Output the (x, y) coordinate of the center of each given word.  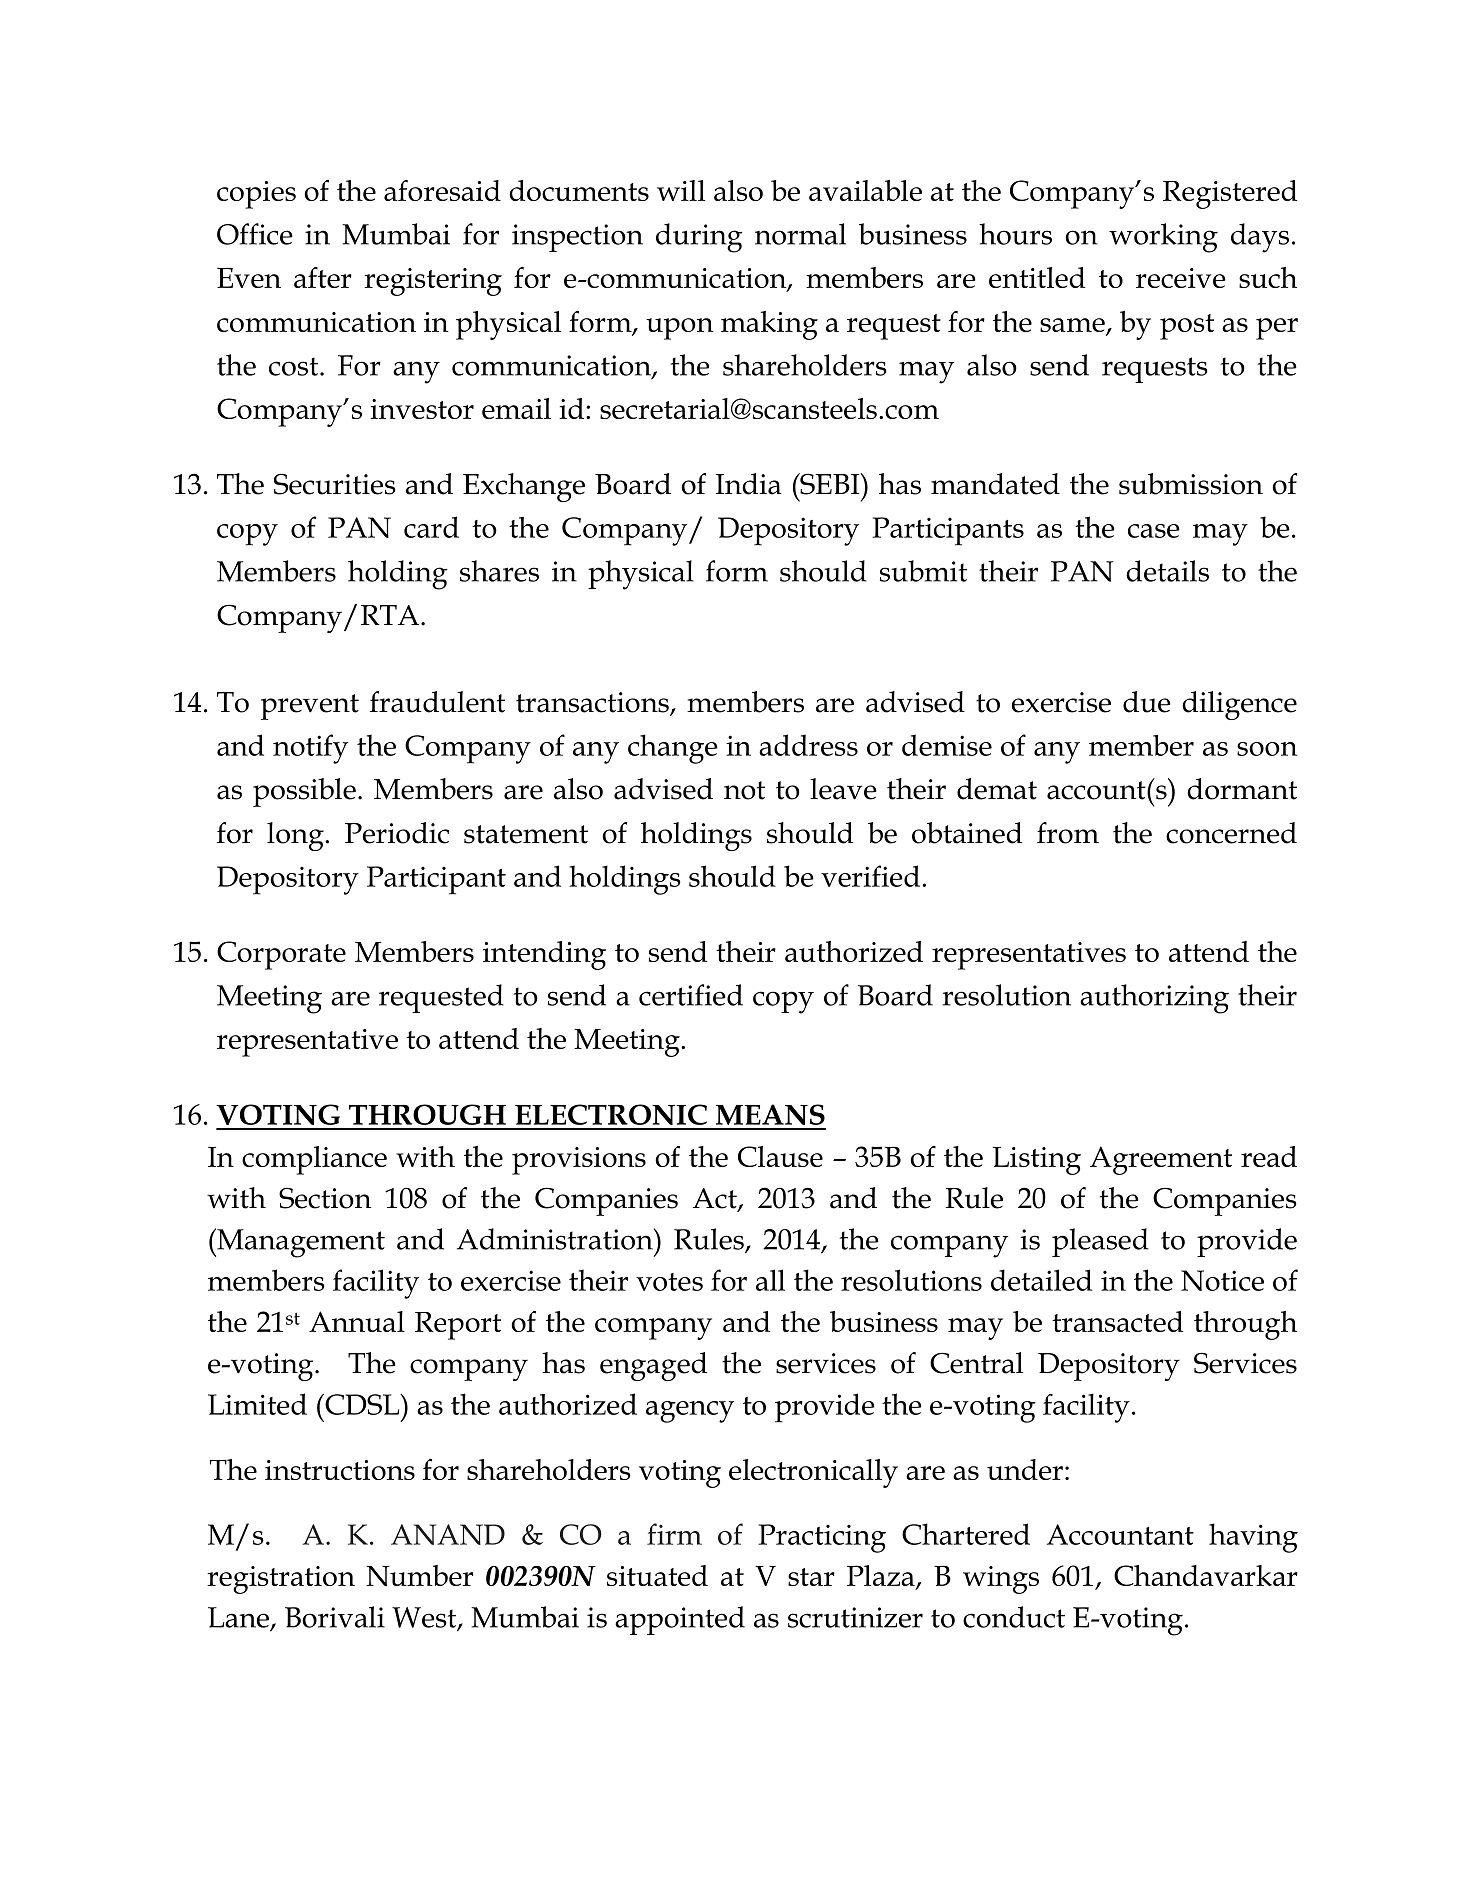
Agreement (1161, 1160)
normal (800, 234)
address (808, 745)
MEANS (770, 1114)
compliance (314, 1160)
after (323, 277)
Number (419, 1575)
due (1147, 702)
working (1163, 238)
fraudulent (437, 702)
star (811, 1577)
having (1253, 1538)
